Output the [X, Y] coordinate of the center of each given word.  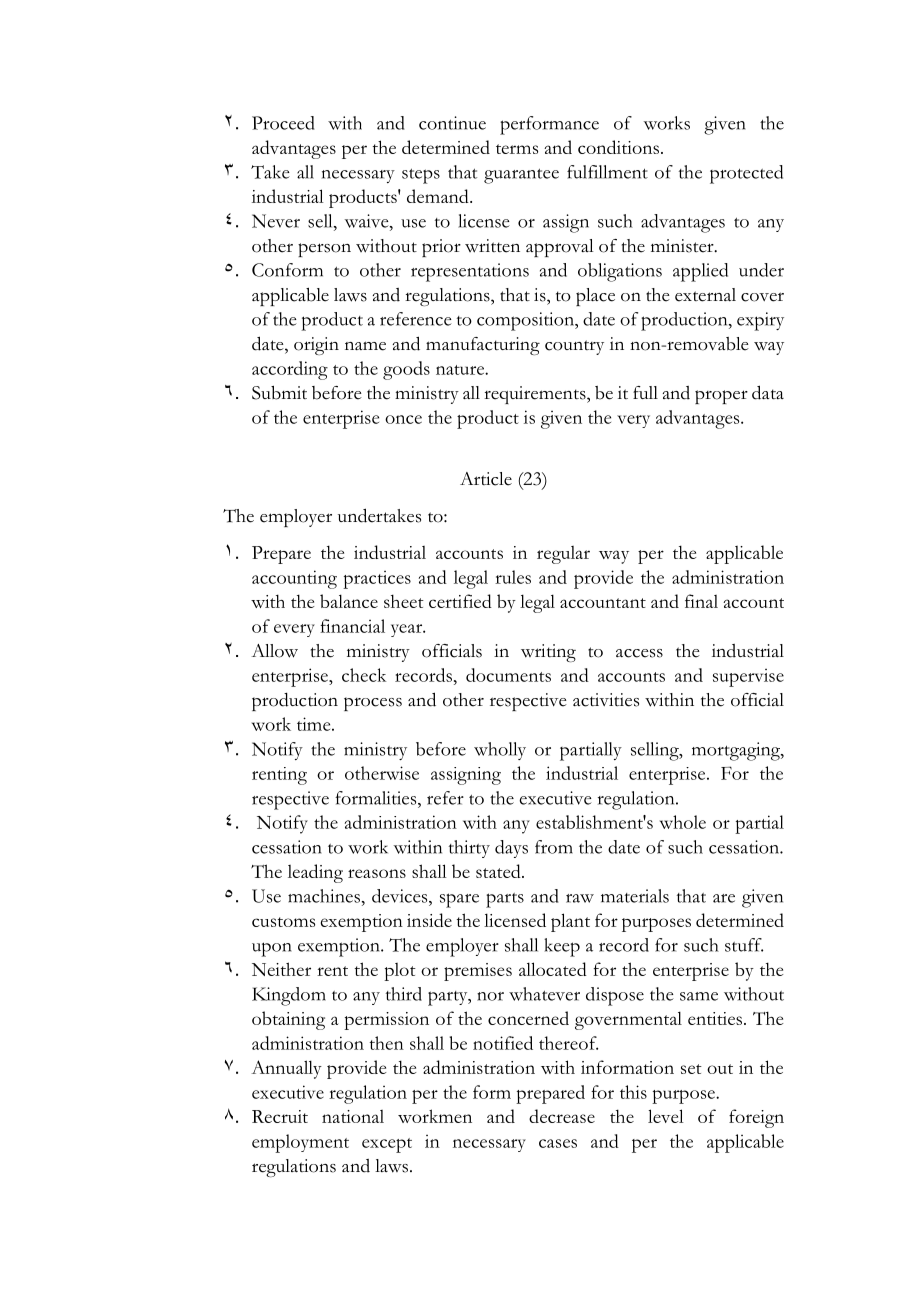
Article [486, 479]
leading [315, 873]
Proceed [283, 123]
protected [746, 174]
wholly [500, 751]
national [353, 1116]
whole [683, 822]
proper [721, 397]
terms [517, 149]
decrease [562, 1116]
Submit [279, 393]
